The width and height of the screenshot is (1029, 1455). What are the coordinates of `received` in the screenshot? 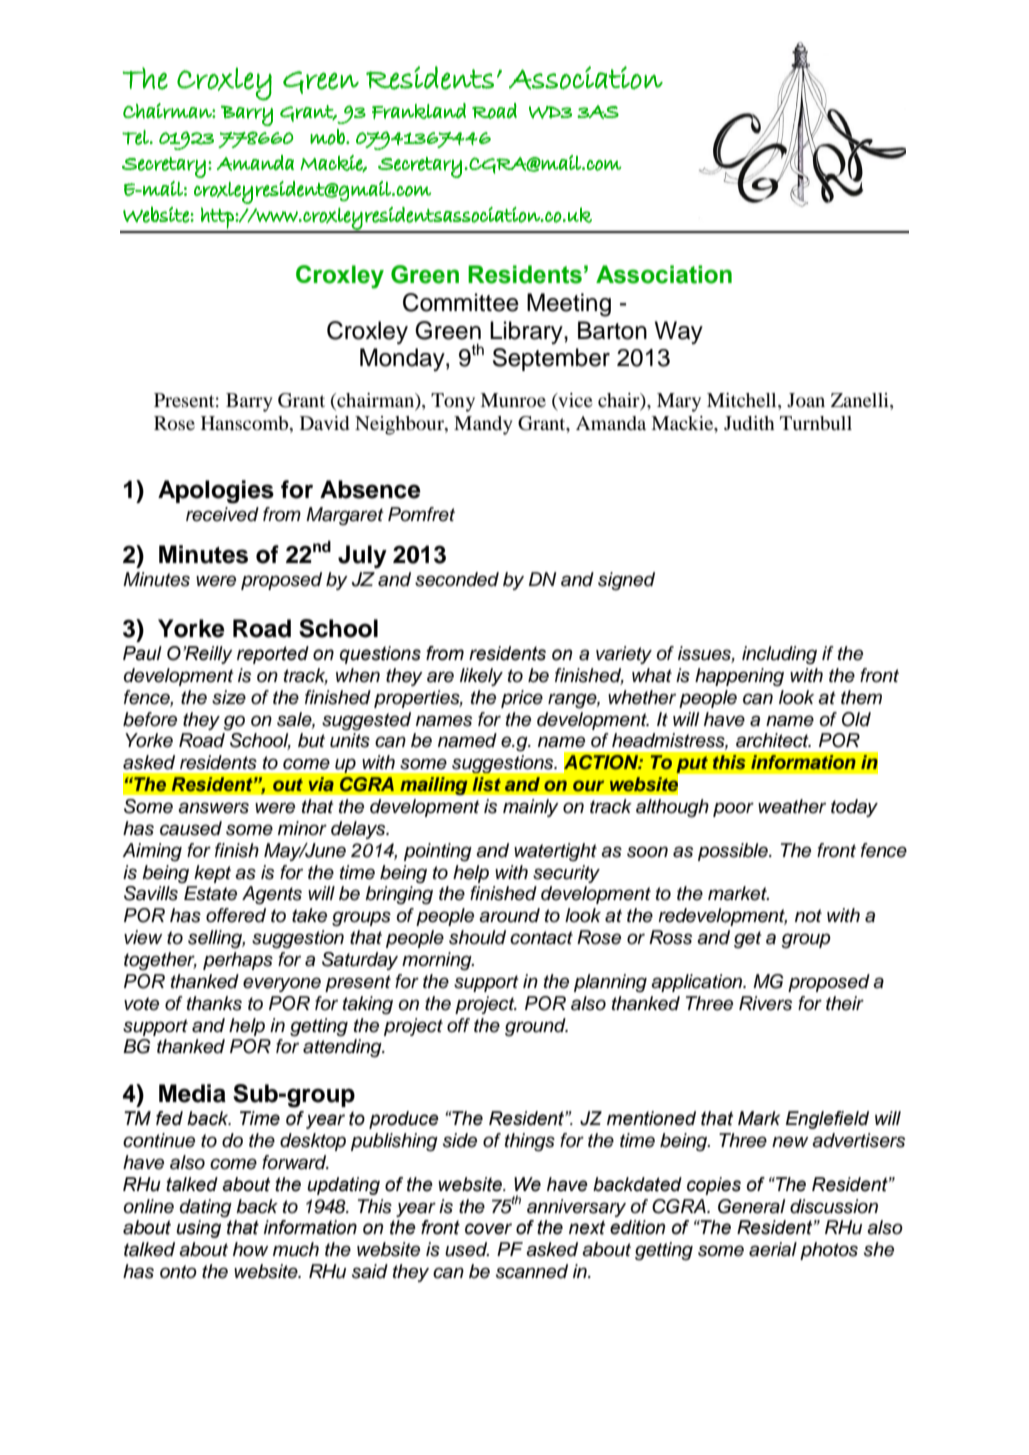 It's located at (222, 514).
